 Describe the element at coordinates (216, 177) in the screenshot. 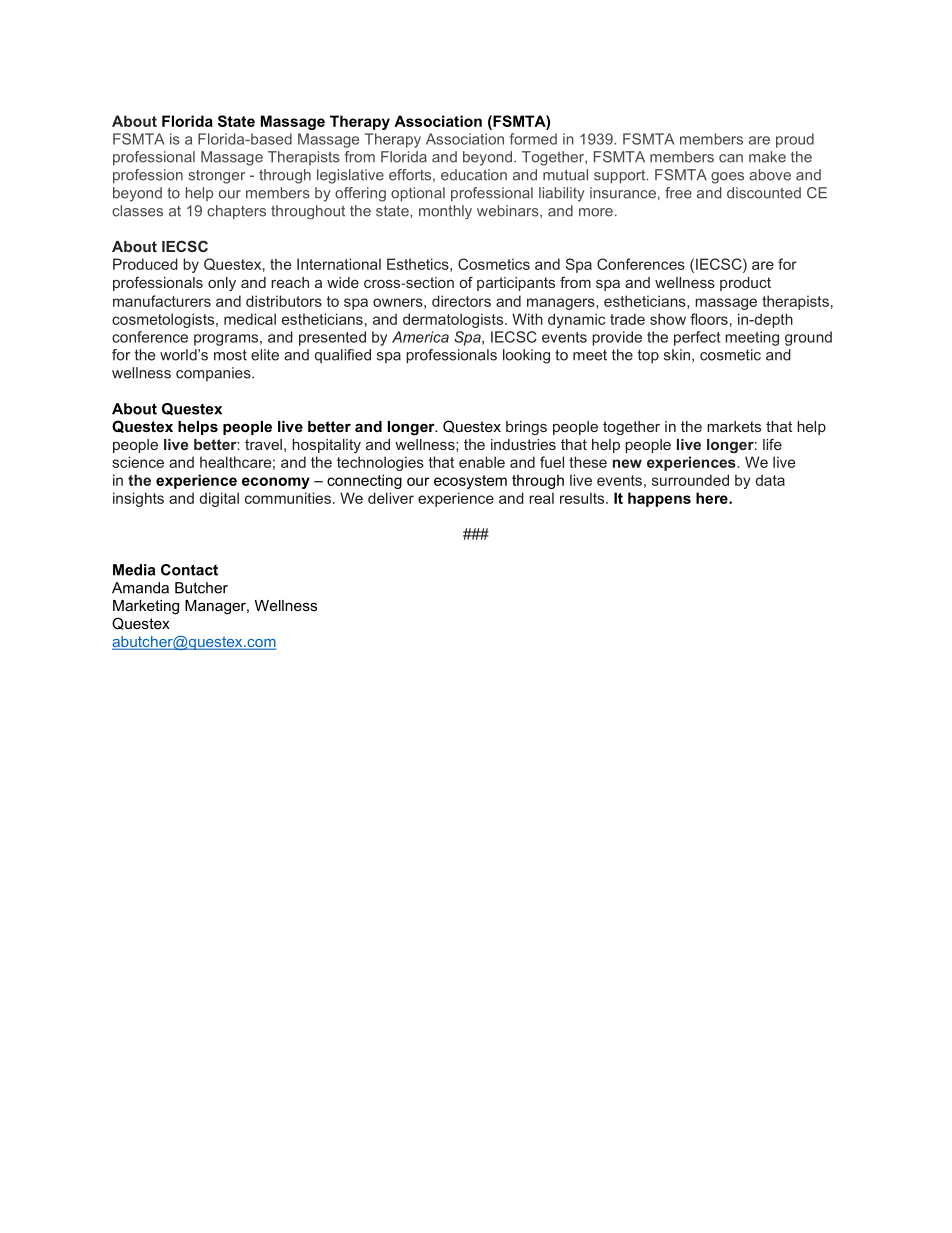

I see `stronger` at that location.
